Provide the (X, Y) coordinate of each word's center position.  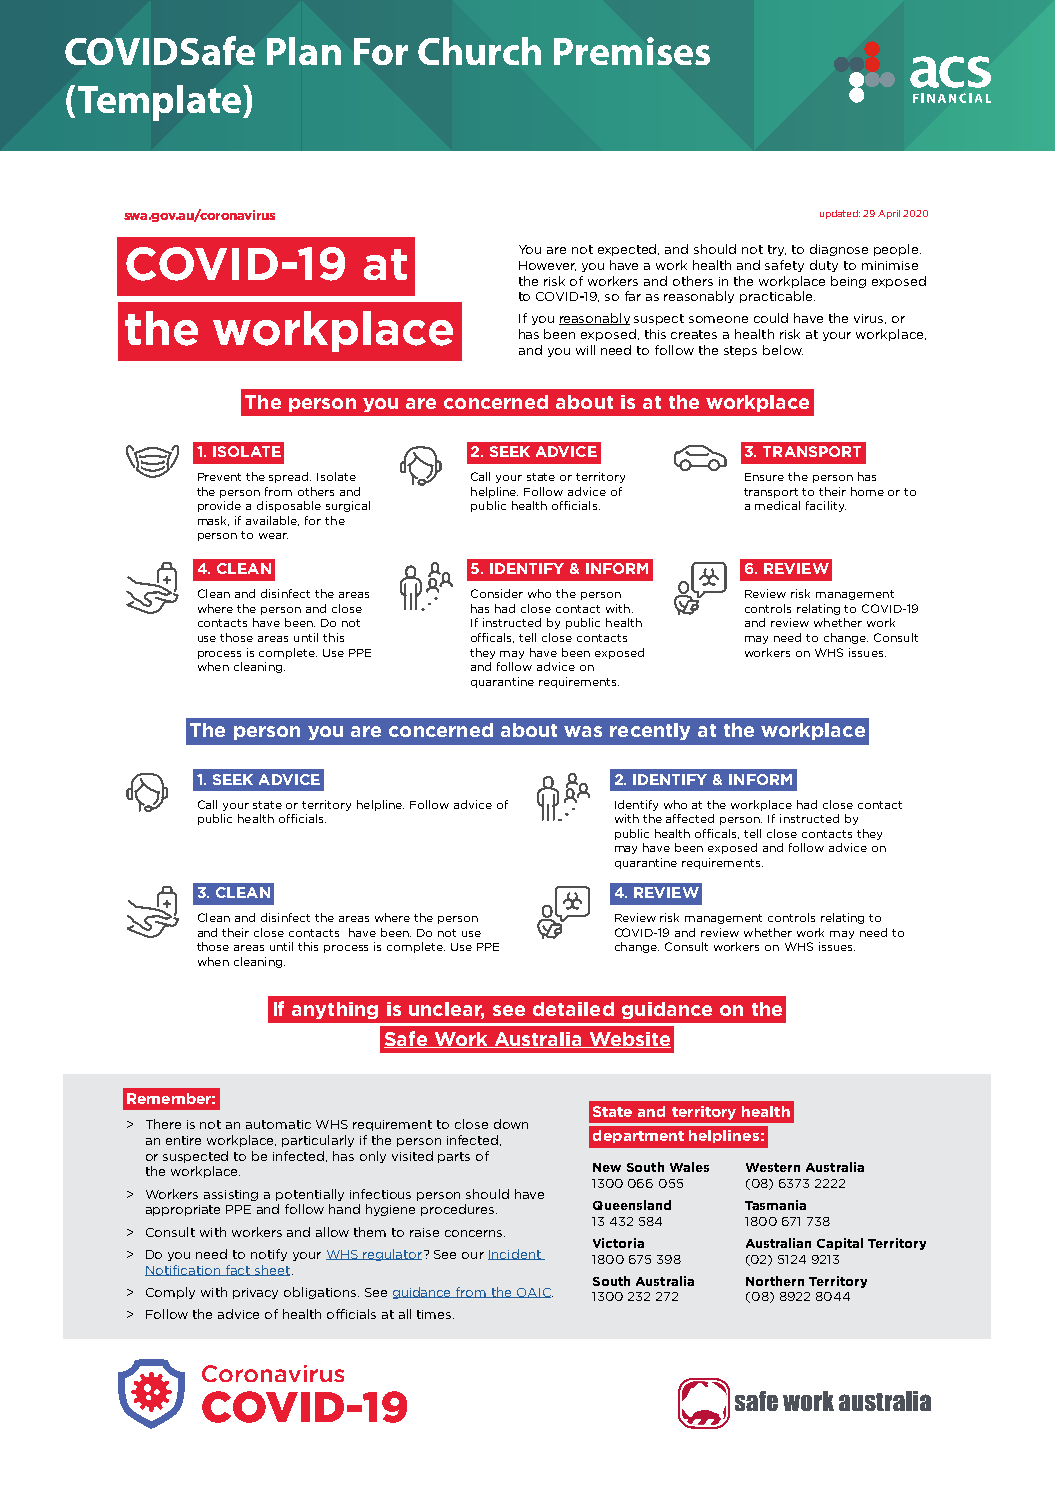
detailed (573, 1009)
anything (335, 1010)
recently (650, 731)
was (583, 731)
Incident (515, 1254)
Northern (775, 1281)
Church (479, 51)
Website (629, 1040)
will (585, 350)
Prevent (219, 477)
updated (840, 214)
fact (238, 1270)
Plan (304, 51)
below (783, 350)
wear (273, 536)
